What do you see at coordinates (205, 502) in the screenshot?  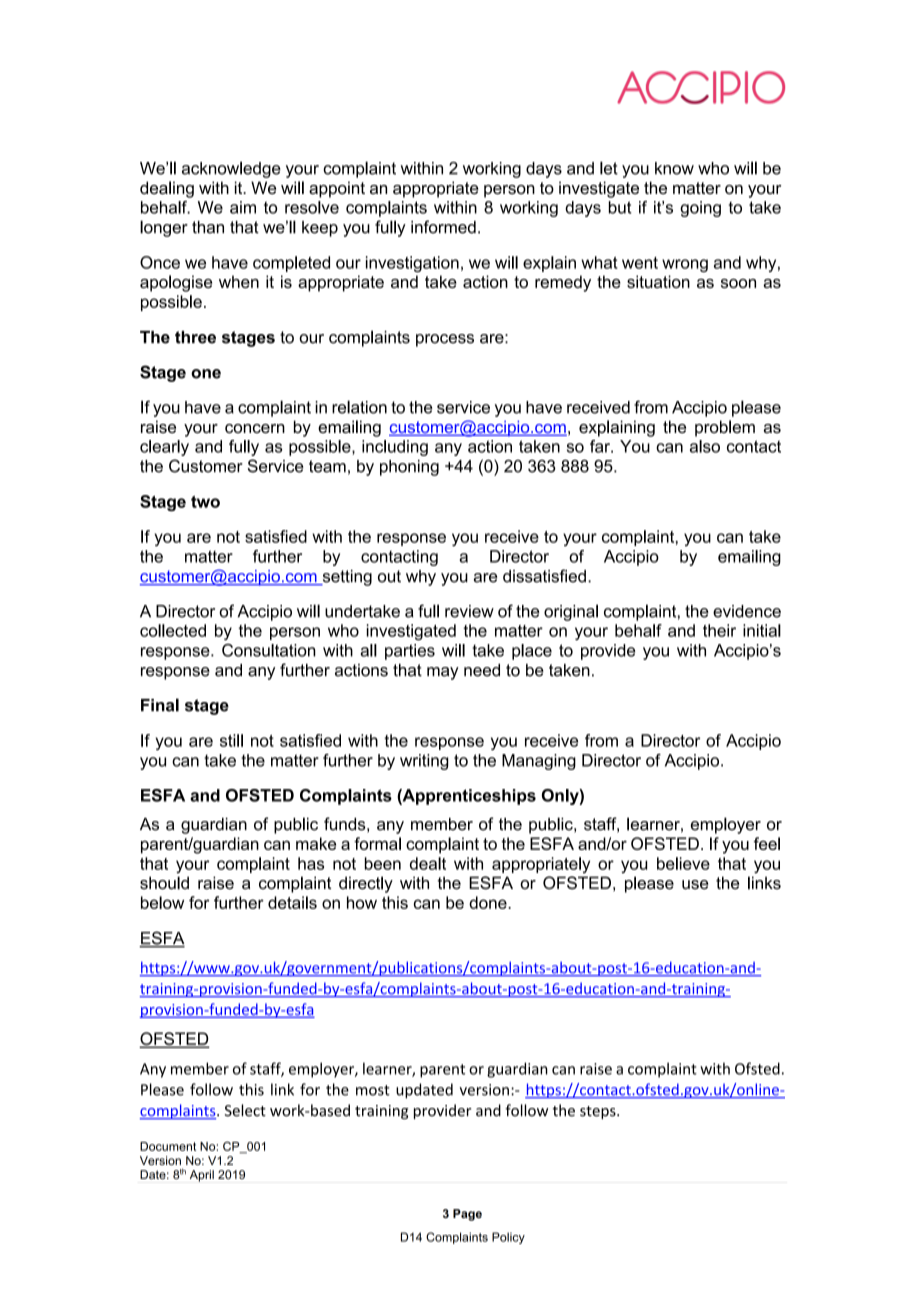 I see `two` at bounding box center [205, 502].
